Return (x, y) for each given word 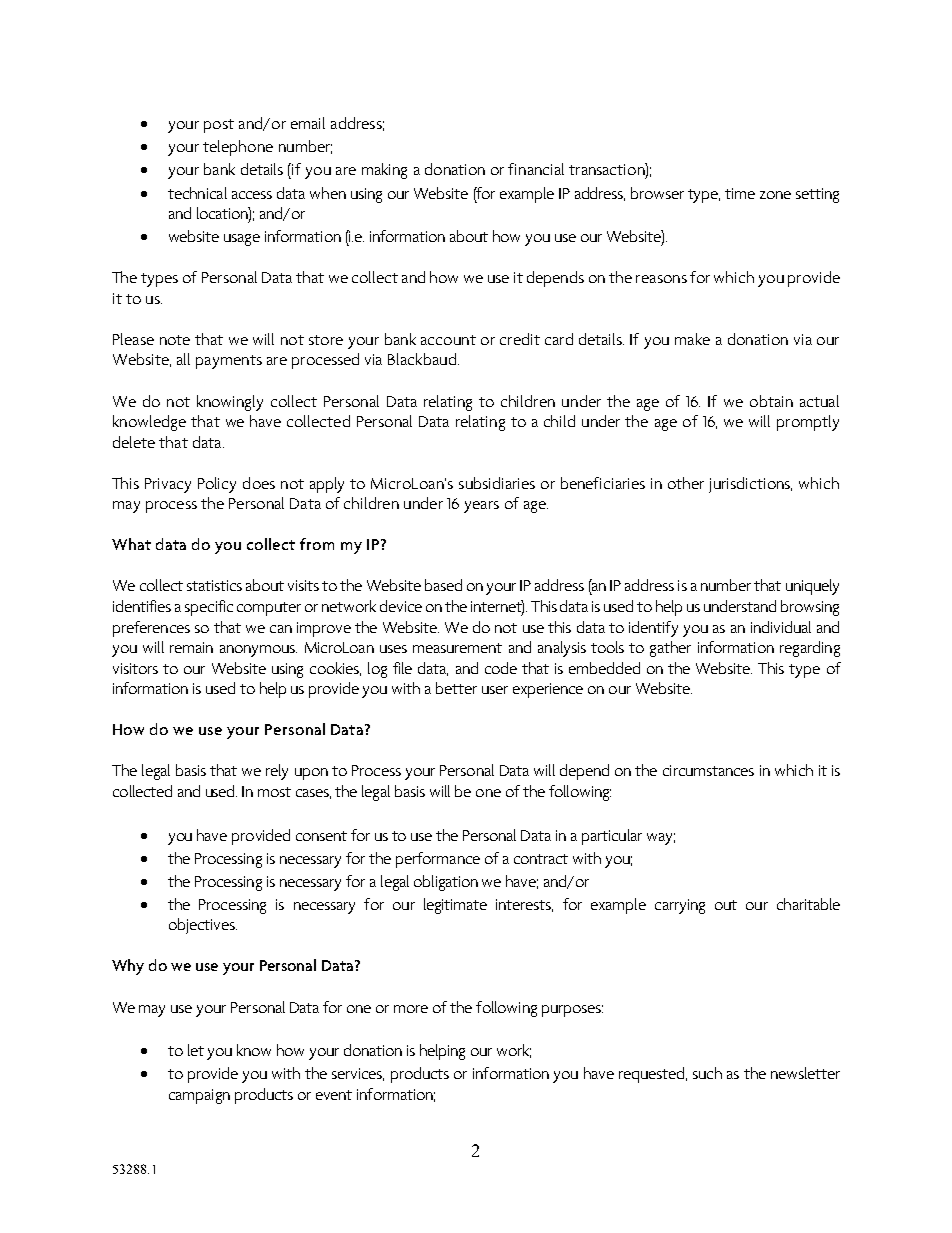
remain (191, 647)
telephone (238, 148)
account (448, 340)
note (175, 340)
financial (536, 169)
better (456, 688)
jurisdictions (750, 485)
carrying (680, 906)
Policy (217, 485)
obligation (446, 883)
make (692, 339)
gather (670, 649)
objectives (203, 926)
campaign (199, 1096)
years (481, 507)
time (740, 193)
